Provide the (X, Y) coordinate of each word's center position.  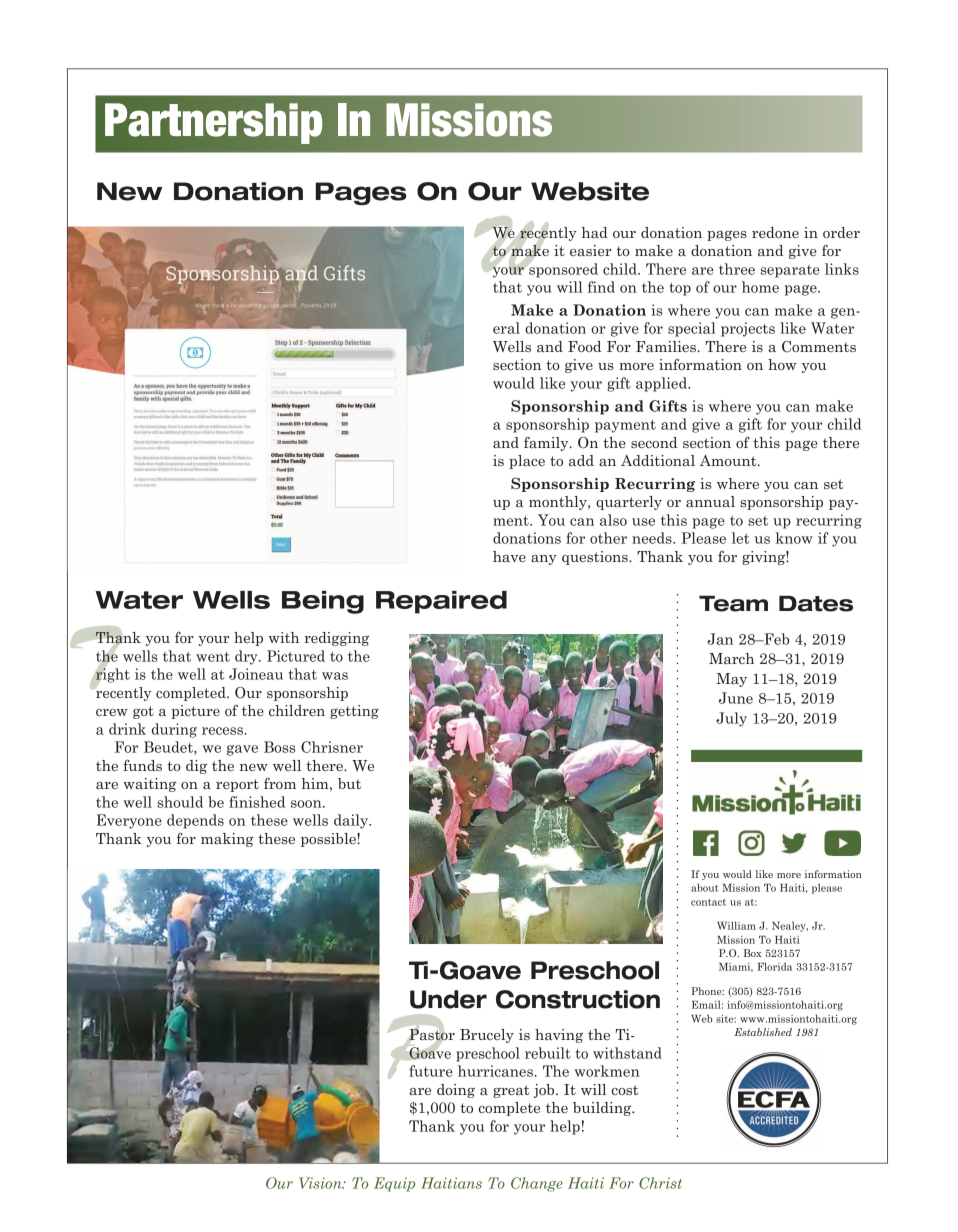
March (731, 658)
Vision (321, 1183)
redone (775, 232)
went (213, 657)
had (595, 232)
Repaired (441, 602)
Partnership (214, 123)
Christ (660, 1183)
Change (537, 1184)
